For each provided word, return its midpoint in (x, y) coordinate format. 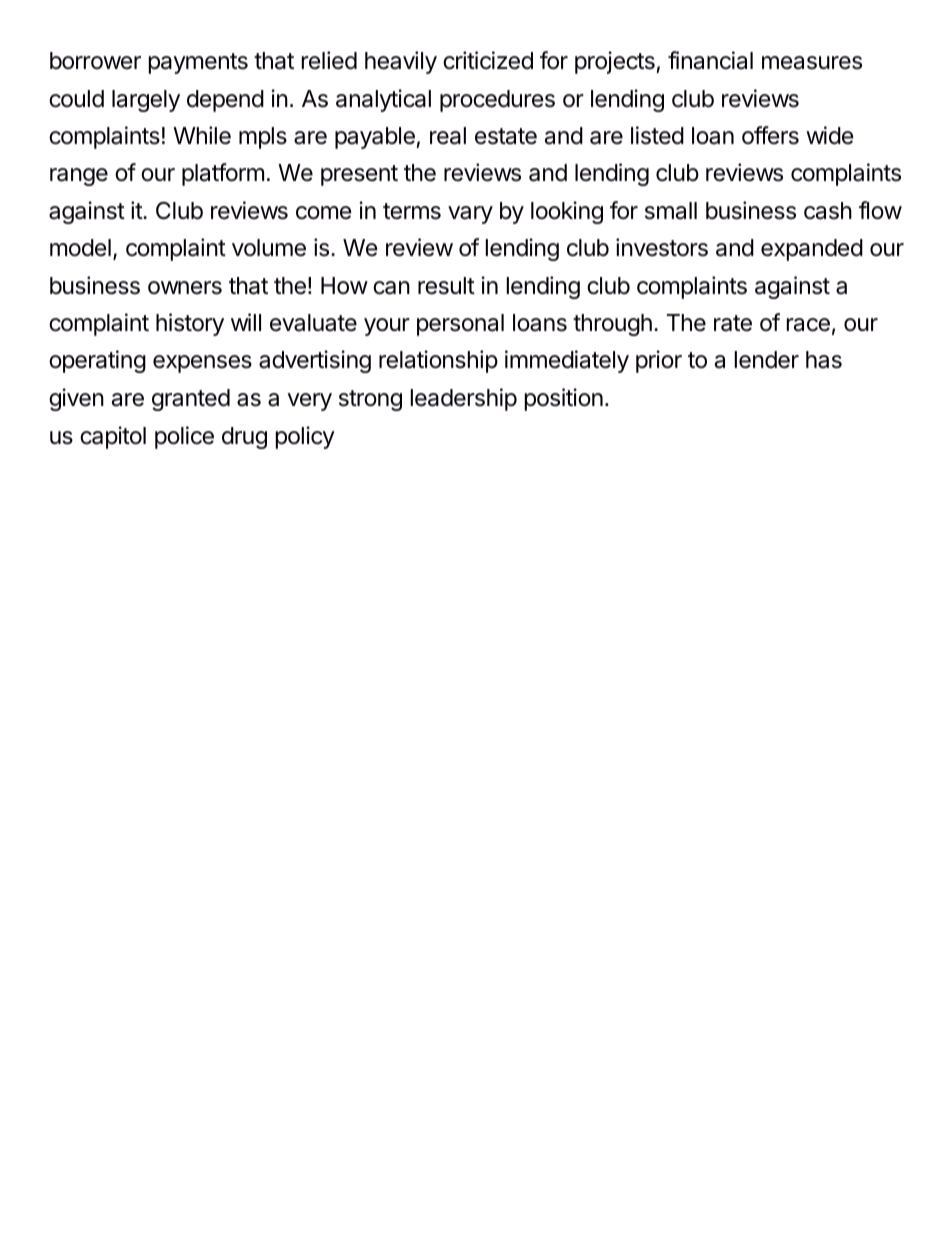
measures (812, 63)
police (184, 437)
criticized (488, 60)
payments (198, 63)
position (564, 399)
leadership (464, 399)
